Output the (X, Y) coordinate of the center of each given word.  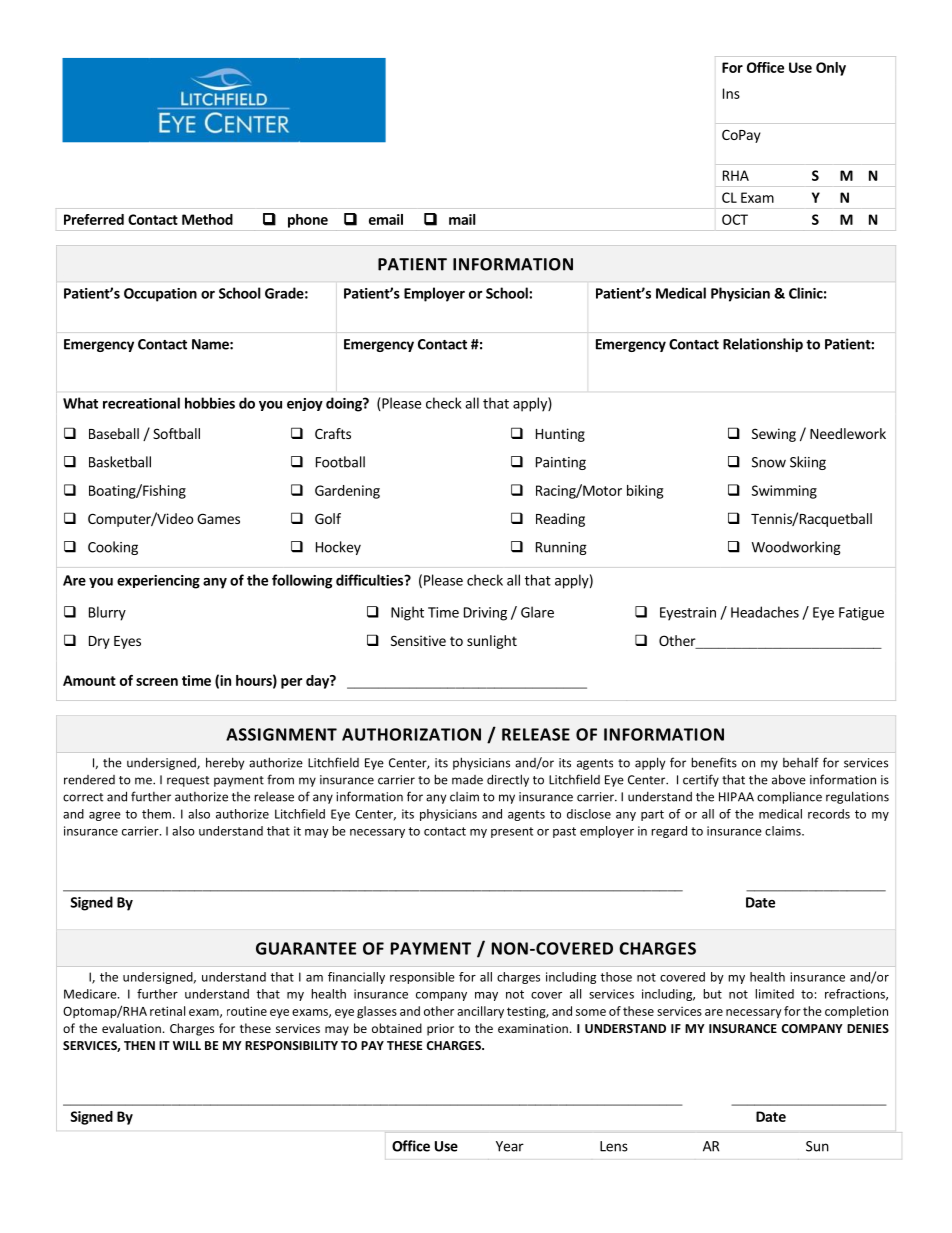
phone (308, 221)
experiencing (158, 582)
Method (207, 219)
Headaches (765, 612)
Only (831, 69)
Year (510, 1146)
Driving (485, 614)
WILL (187, 1045)
